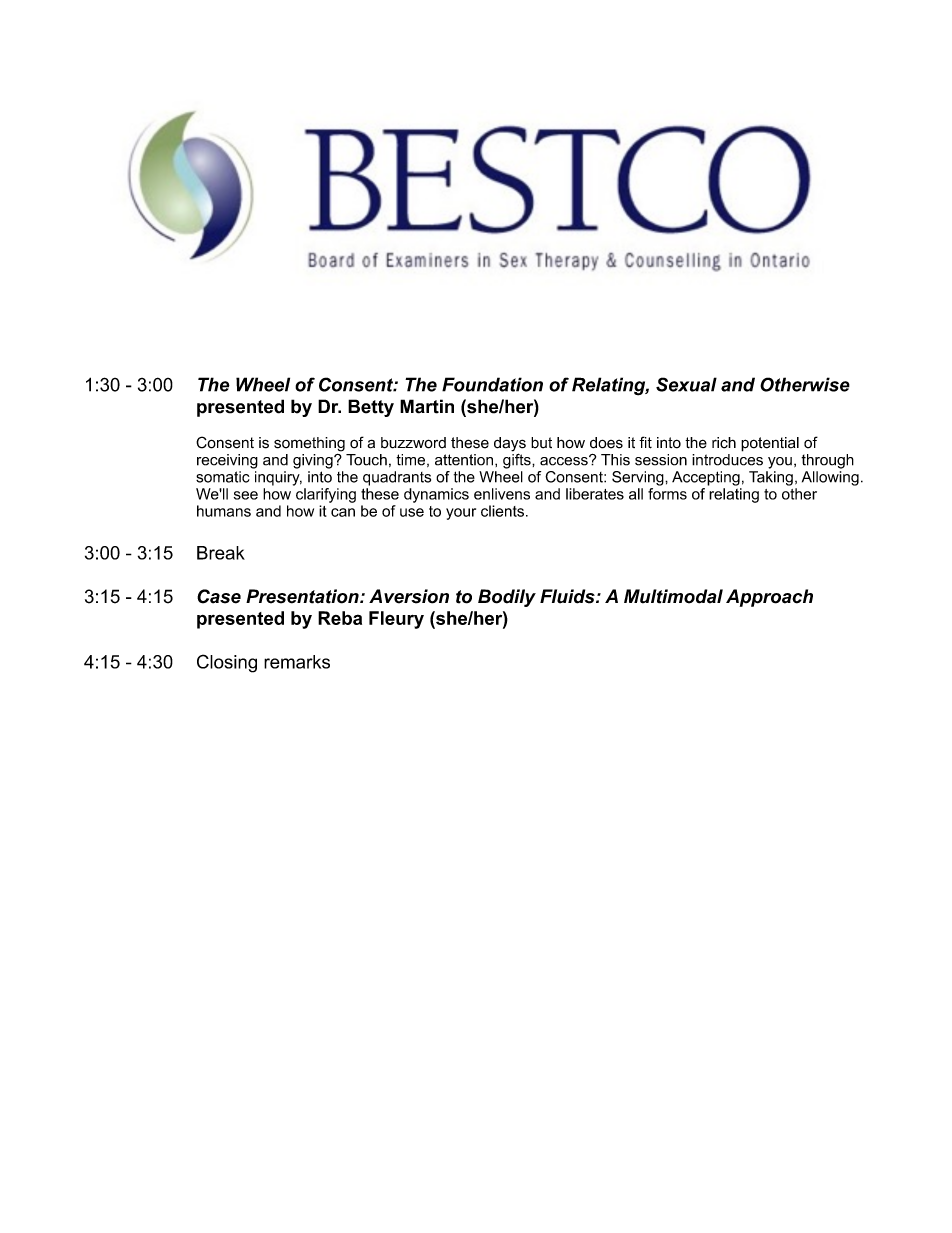 The width and height of the screenshot is (952, 1233). I want to click on can, so click(343, 512).
